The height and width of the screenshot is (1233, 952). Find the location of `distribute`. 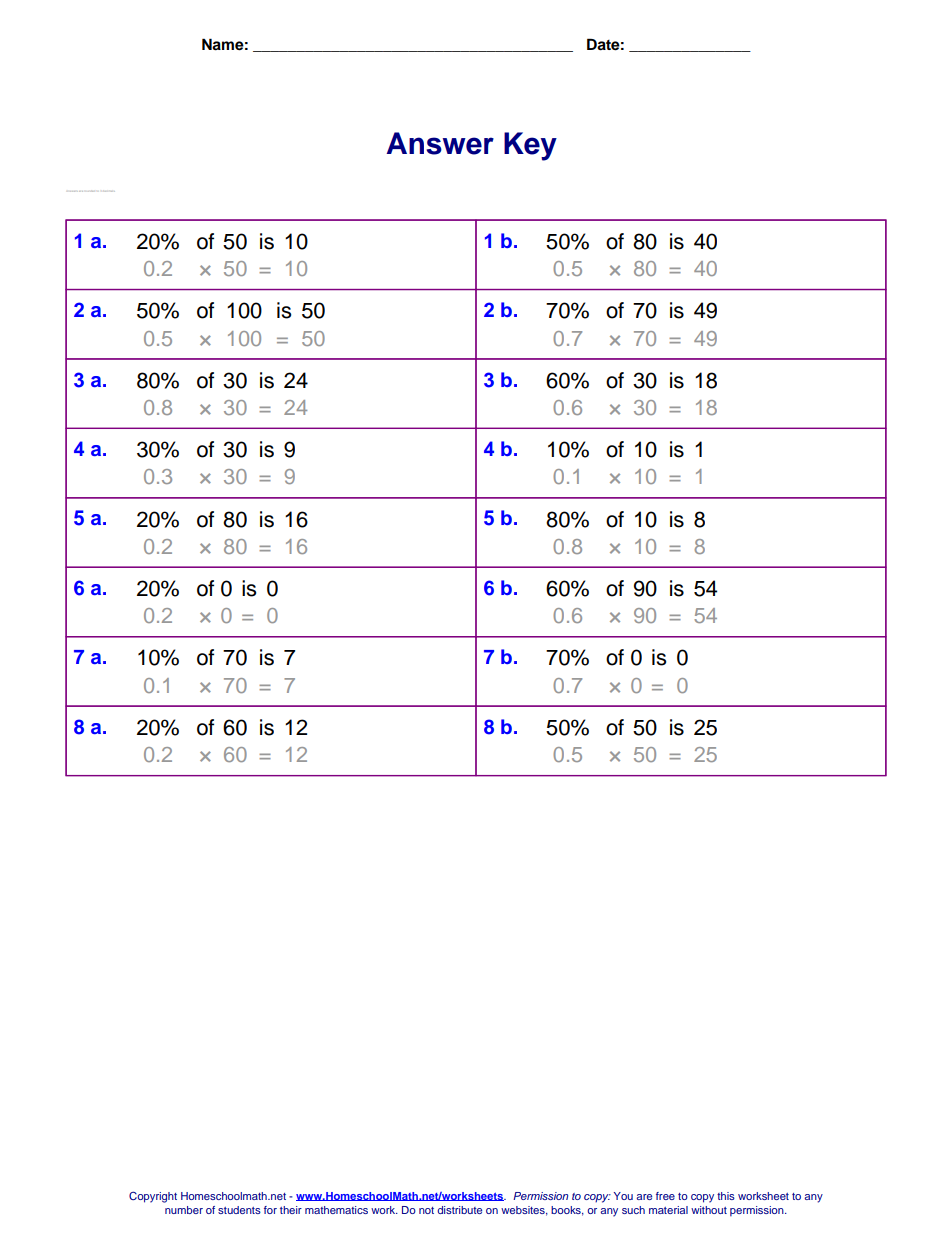

distribute is located at coordinates (459, 1210).
